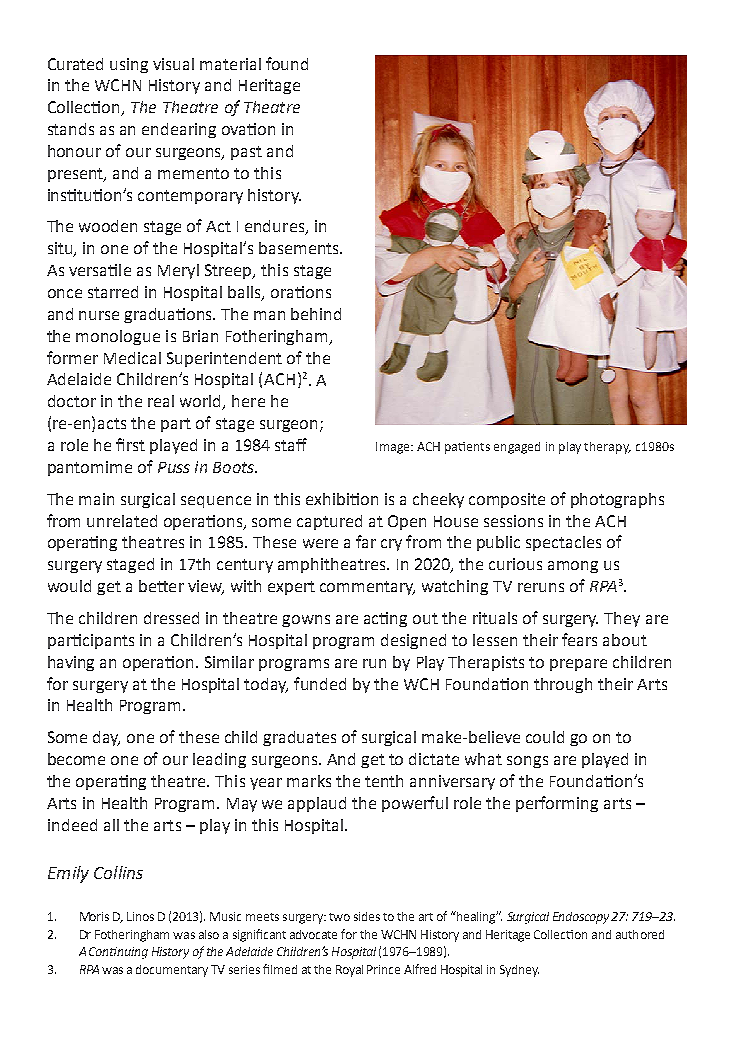  What do you see at coordinates (316, 314) in the image?
I see `behind` at bounding box center [316, 314].
